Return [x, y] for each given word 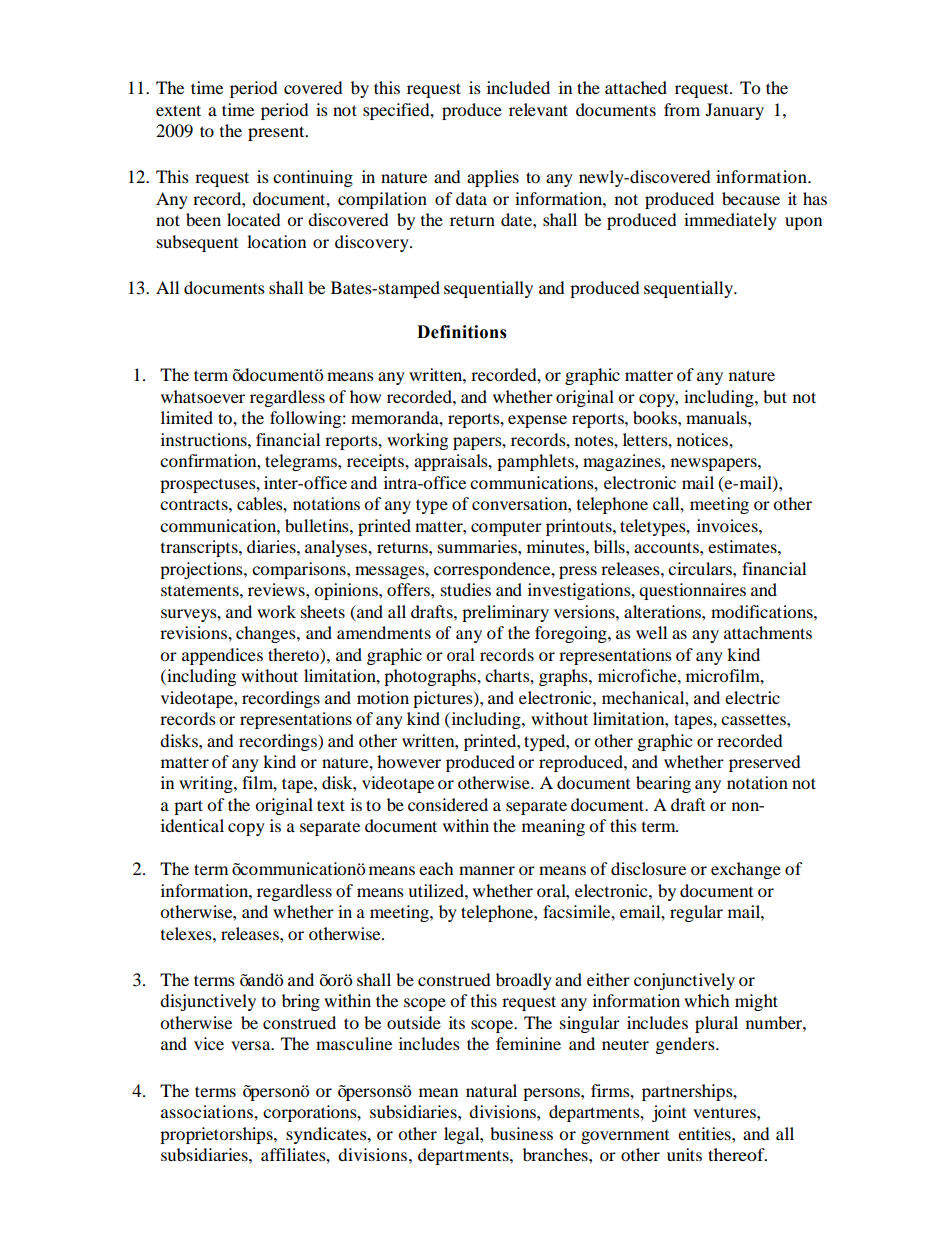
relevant [538, 109]
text [331, 805]
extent [178, 110]
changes [267, 634]
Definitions [462, 332]
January [735, 111]
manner [487, 870]
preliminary [505, 613]
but [775, 396]
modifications [763, 611]
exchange [746, 870]
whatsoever [203, 396]
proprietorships [217, 1135]
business [521, 1133]
